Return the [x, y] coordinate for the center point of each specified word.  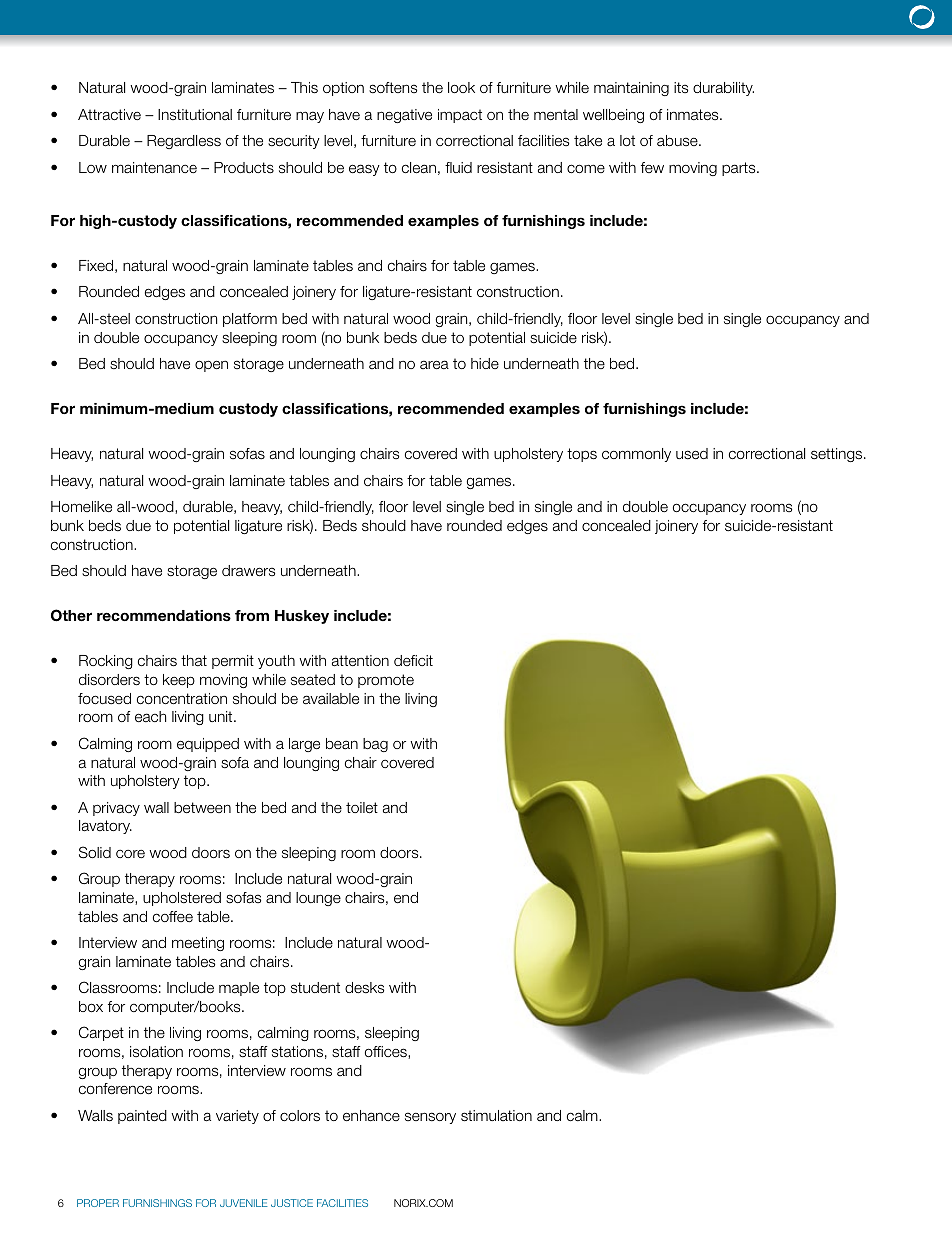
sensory [430, 1118]
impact [460, 116]
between [202, 807]
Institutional [195, 114]
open [211, 366]
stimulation [496, 1116]
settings [838, 455]
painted [142, 1117]
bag [375, 745]
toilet [362, 808]
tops [582, 455]
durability [723, 89]
